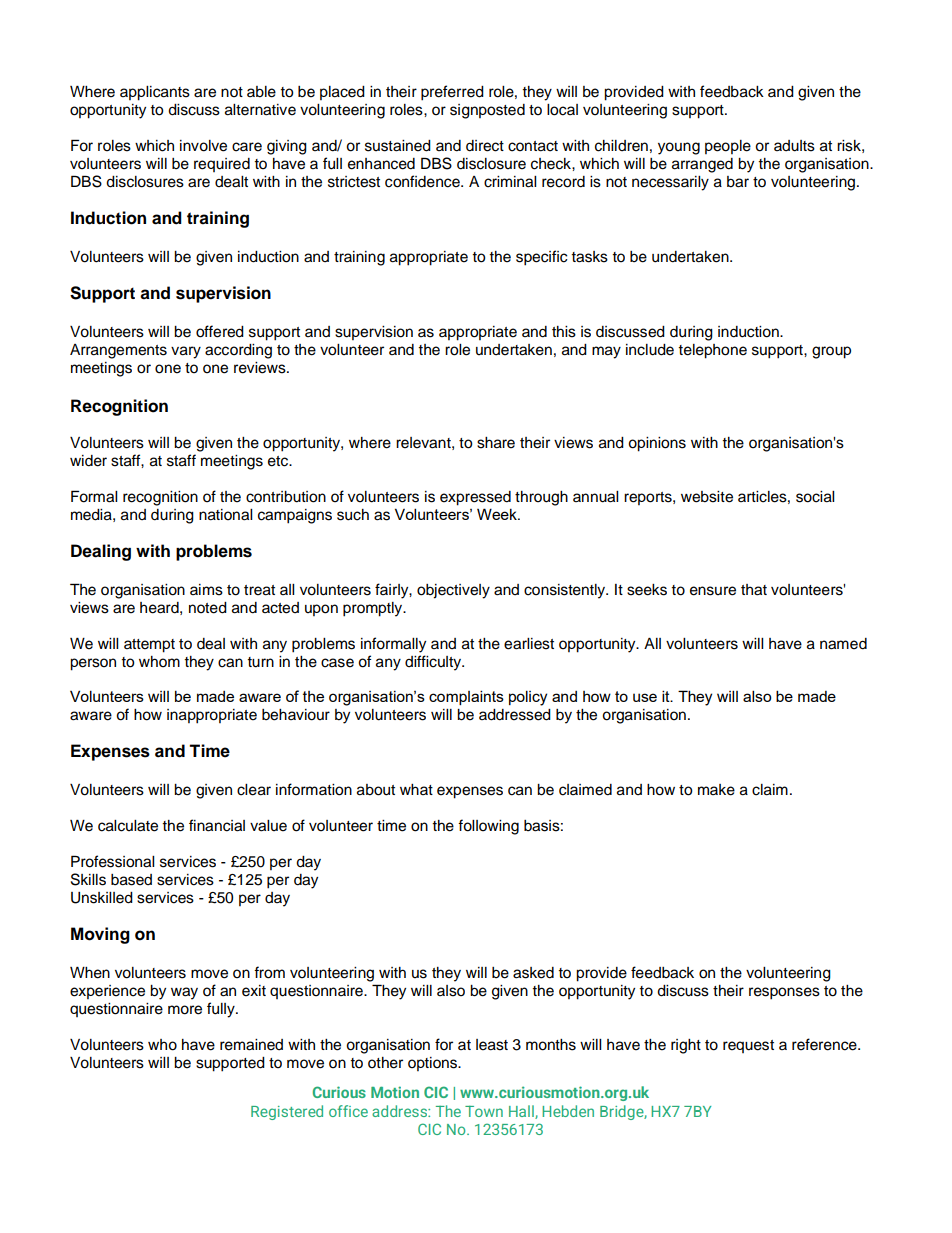  Describe the element at coordinates (225, 515) in the screenshot. I see `national` at that location.
